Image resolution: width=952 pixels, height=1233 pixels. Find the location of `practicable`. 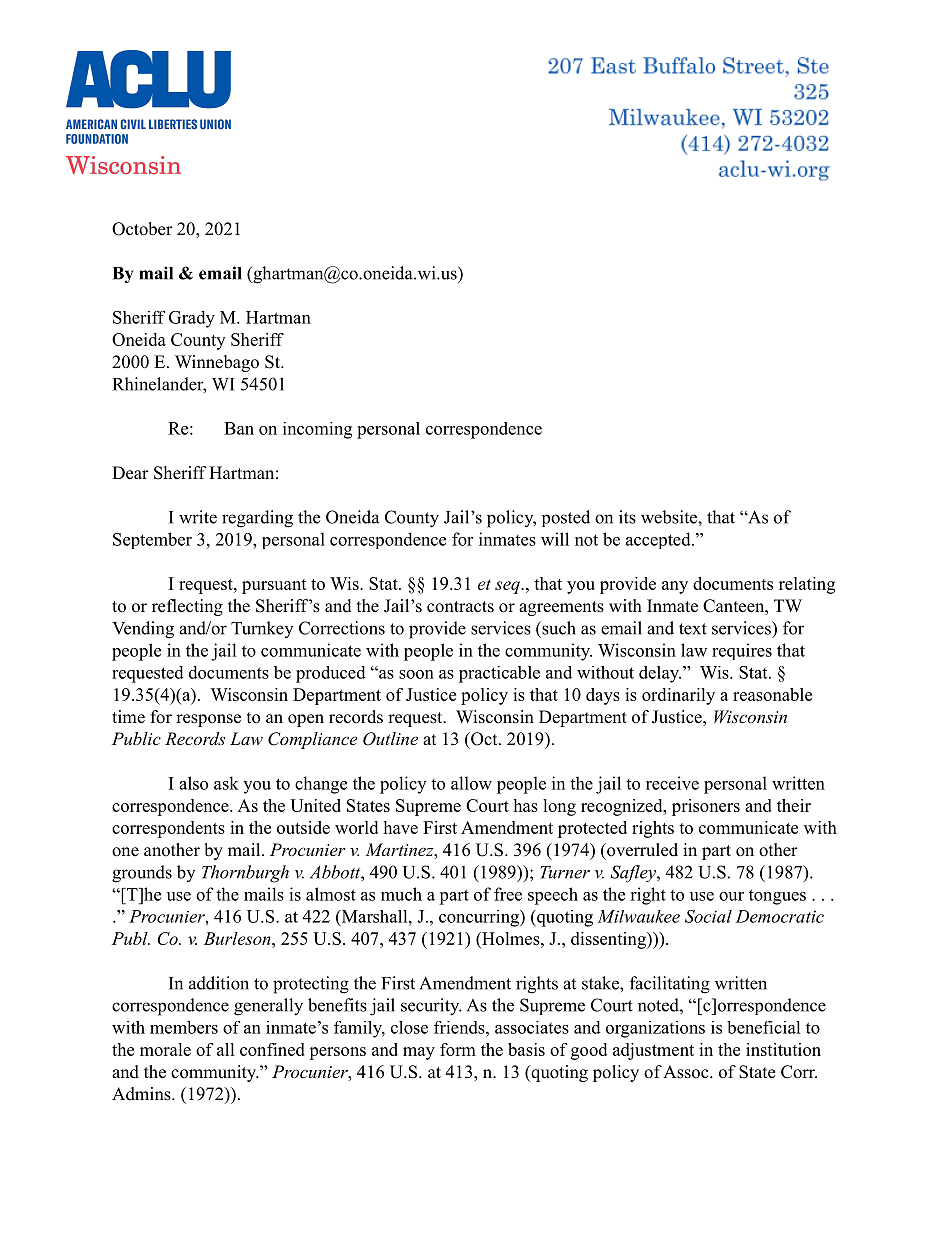

practicable is located at coordinates (499, 674).
